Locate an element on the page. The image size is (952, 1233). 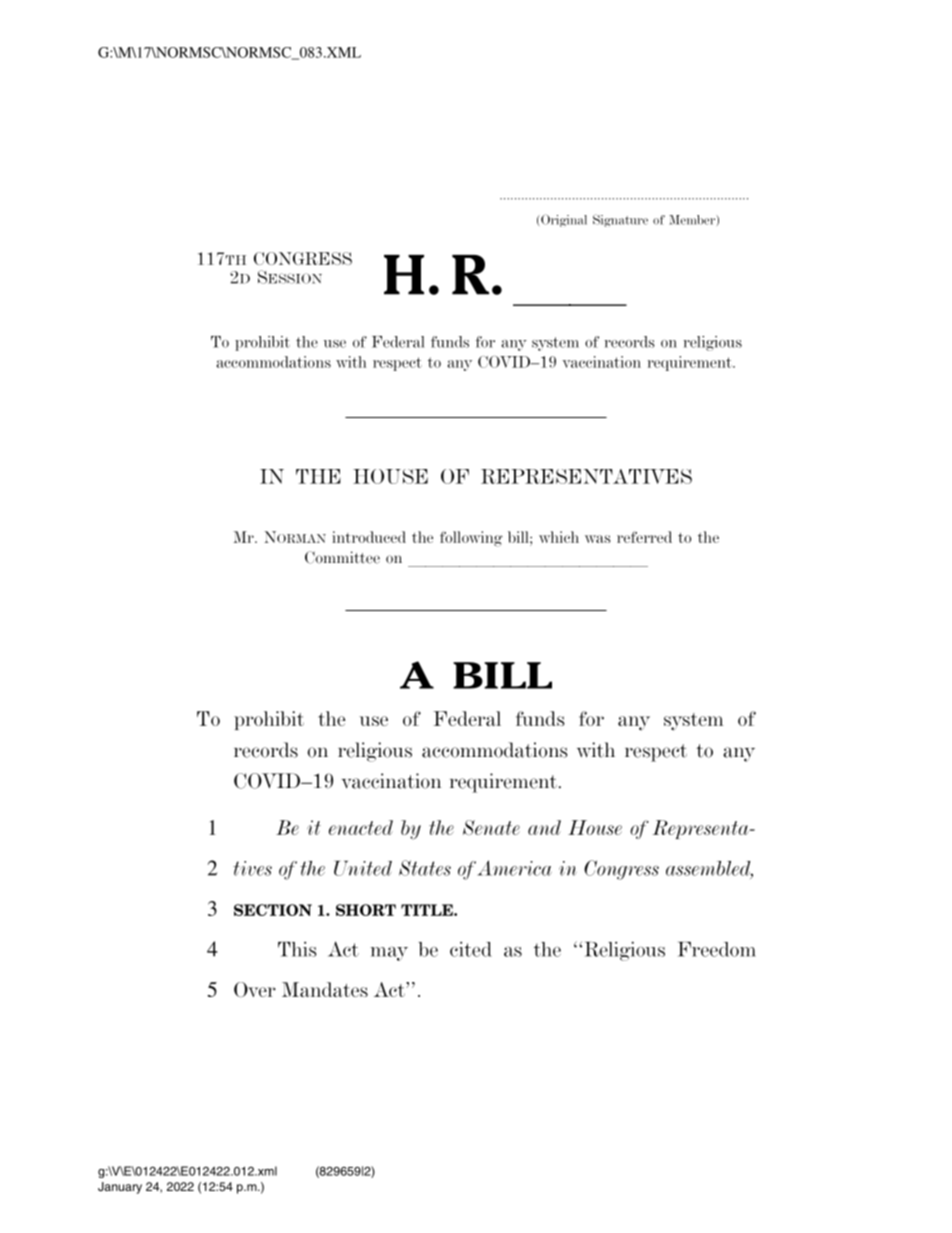
January is located at coordinates (120, 1188).
